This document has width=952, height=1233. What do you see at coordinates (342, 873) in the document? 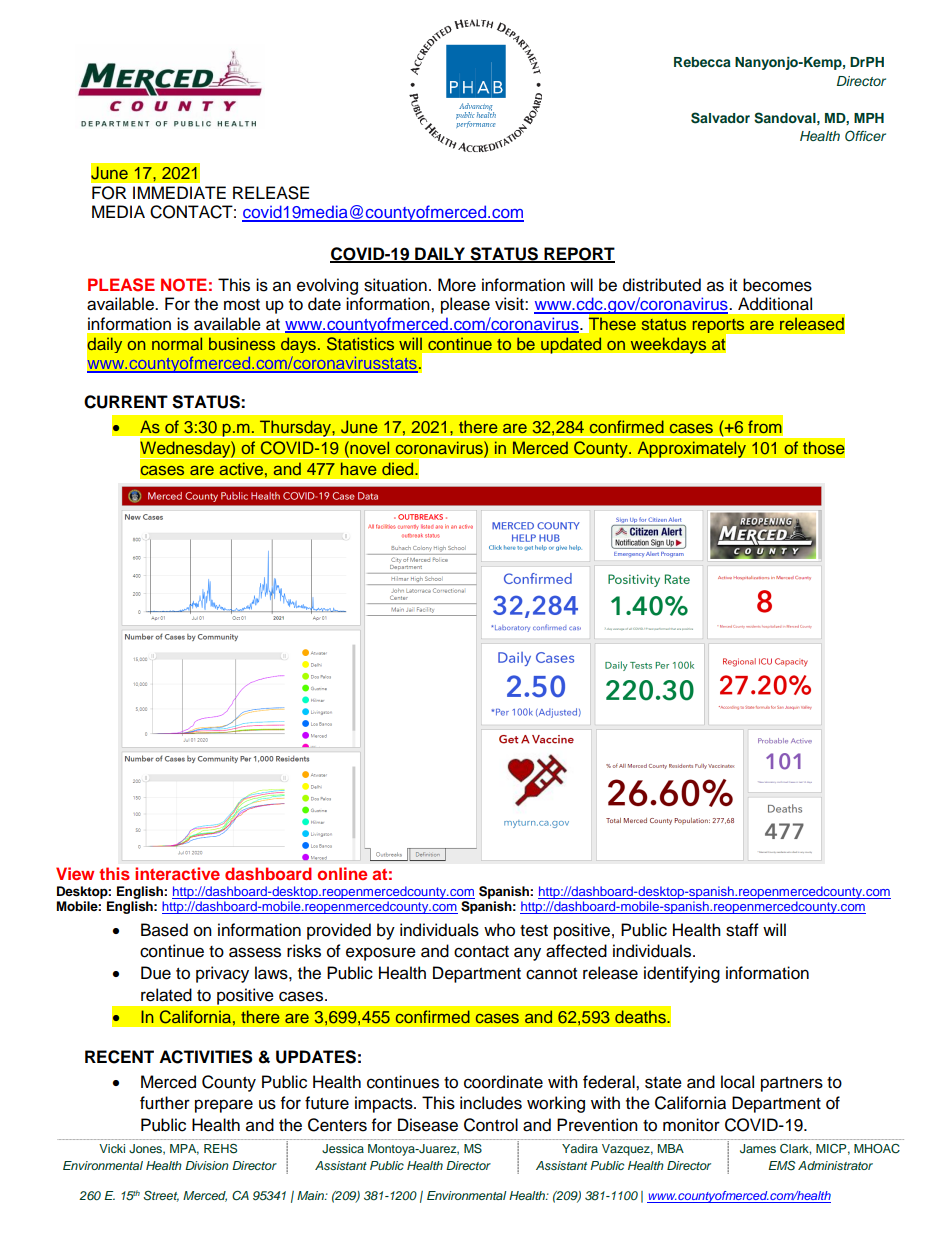
I see `online` at bounding box center [342, 873].
